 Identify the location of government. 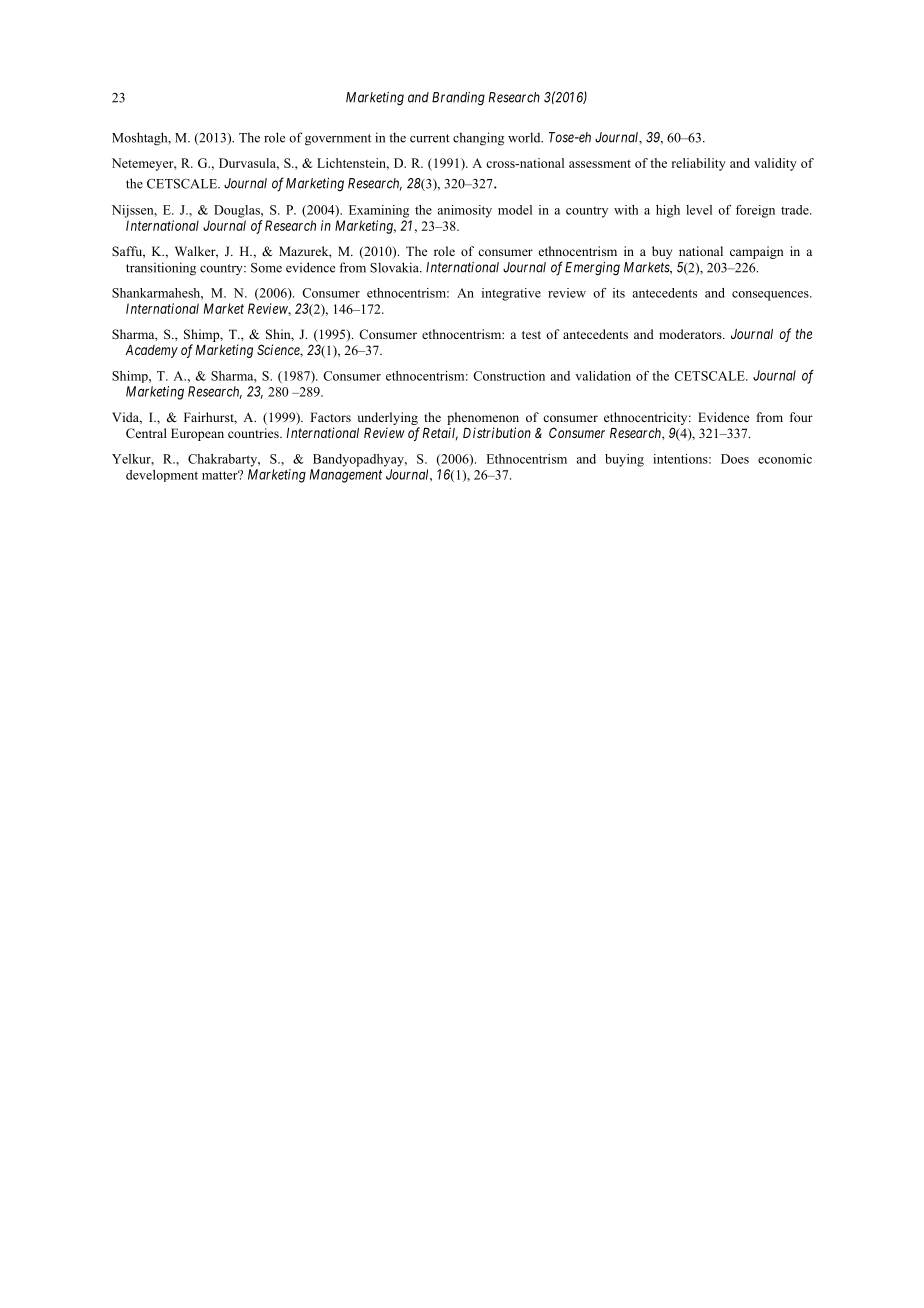
(338, 140).
